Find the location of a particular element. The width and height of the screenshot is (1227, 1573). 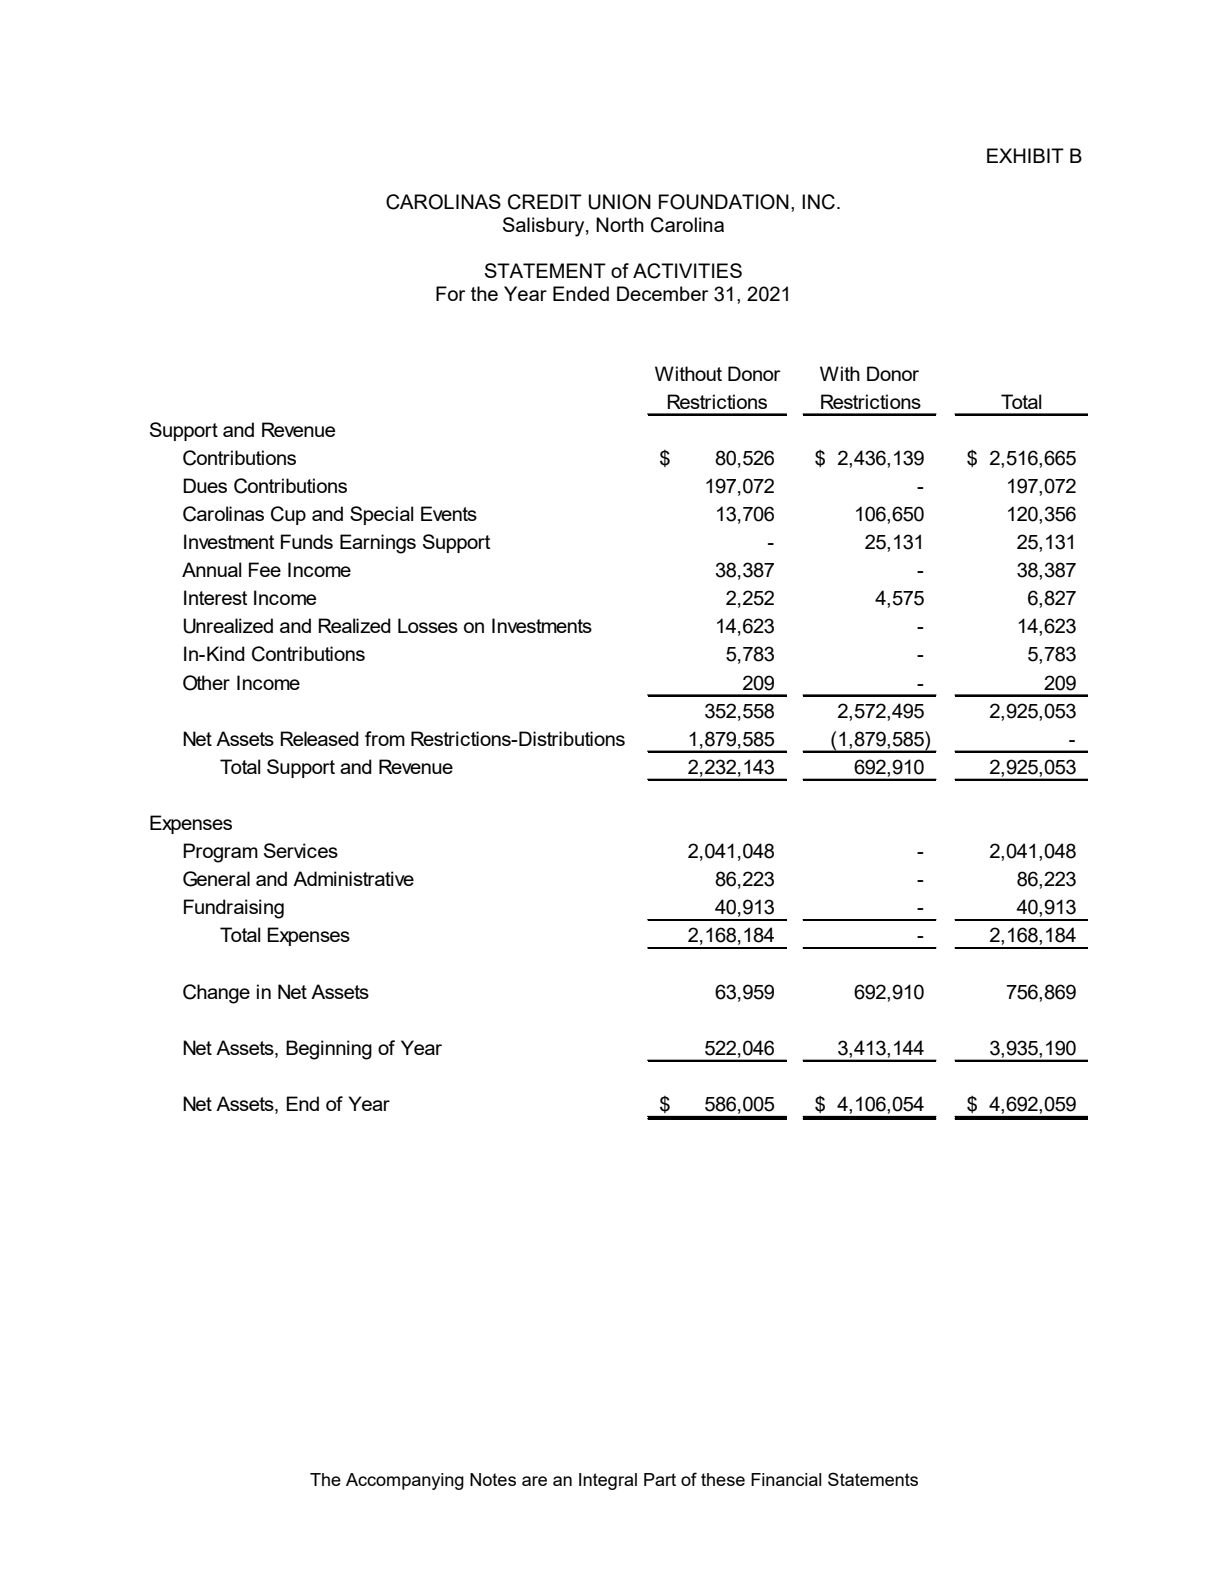

Fee is located at coordinates (265, 569).
